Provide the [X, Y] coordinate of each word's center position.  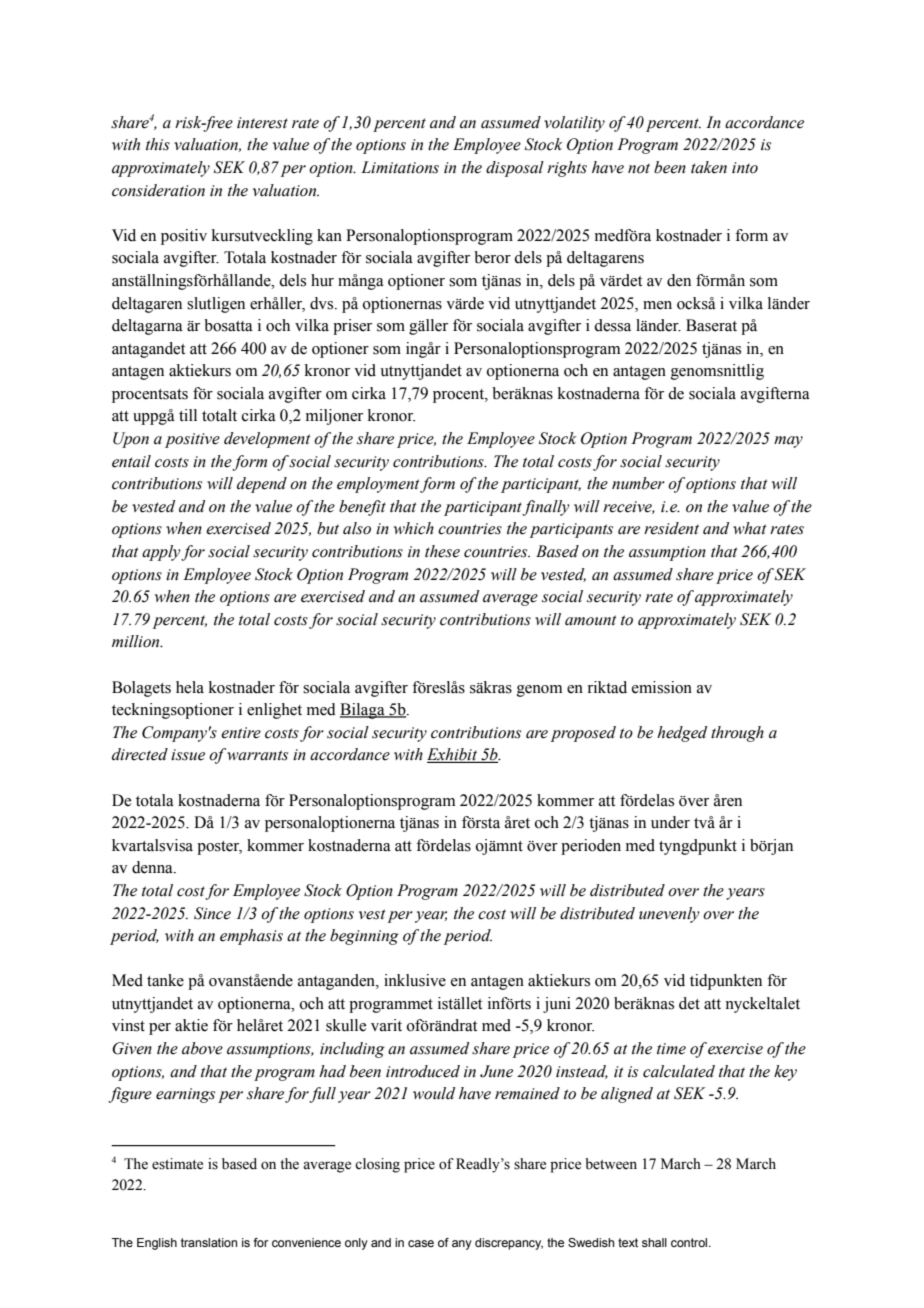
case [421, 1243]
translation [209, 1242]
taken [709, 167]
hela [190, 687]
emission [662, 687]
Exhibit [453, 755]
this [158, 144]
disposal [515, 169]
